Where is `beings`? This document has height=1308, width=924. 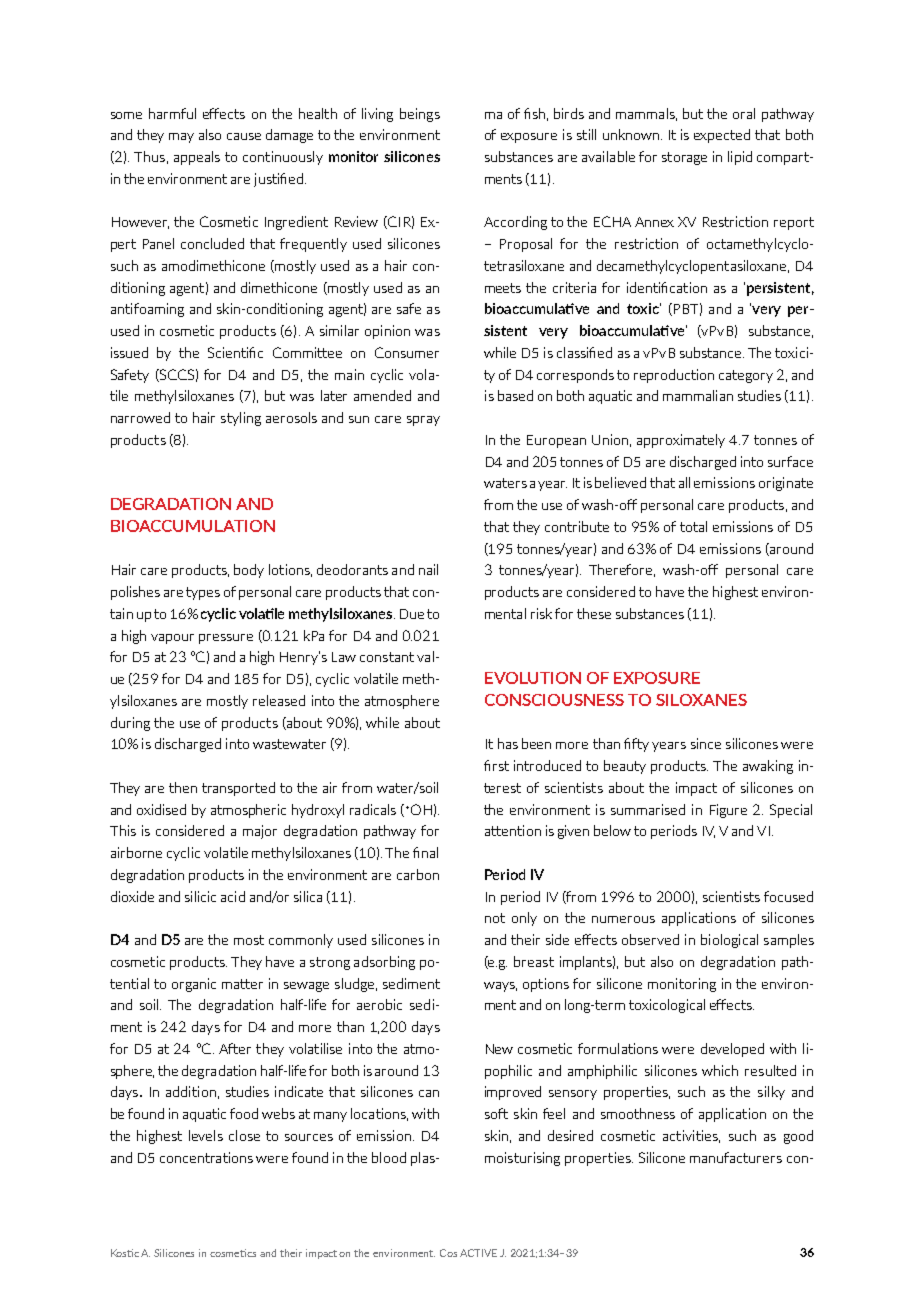 beings is located at coordinates (420, 115).
